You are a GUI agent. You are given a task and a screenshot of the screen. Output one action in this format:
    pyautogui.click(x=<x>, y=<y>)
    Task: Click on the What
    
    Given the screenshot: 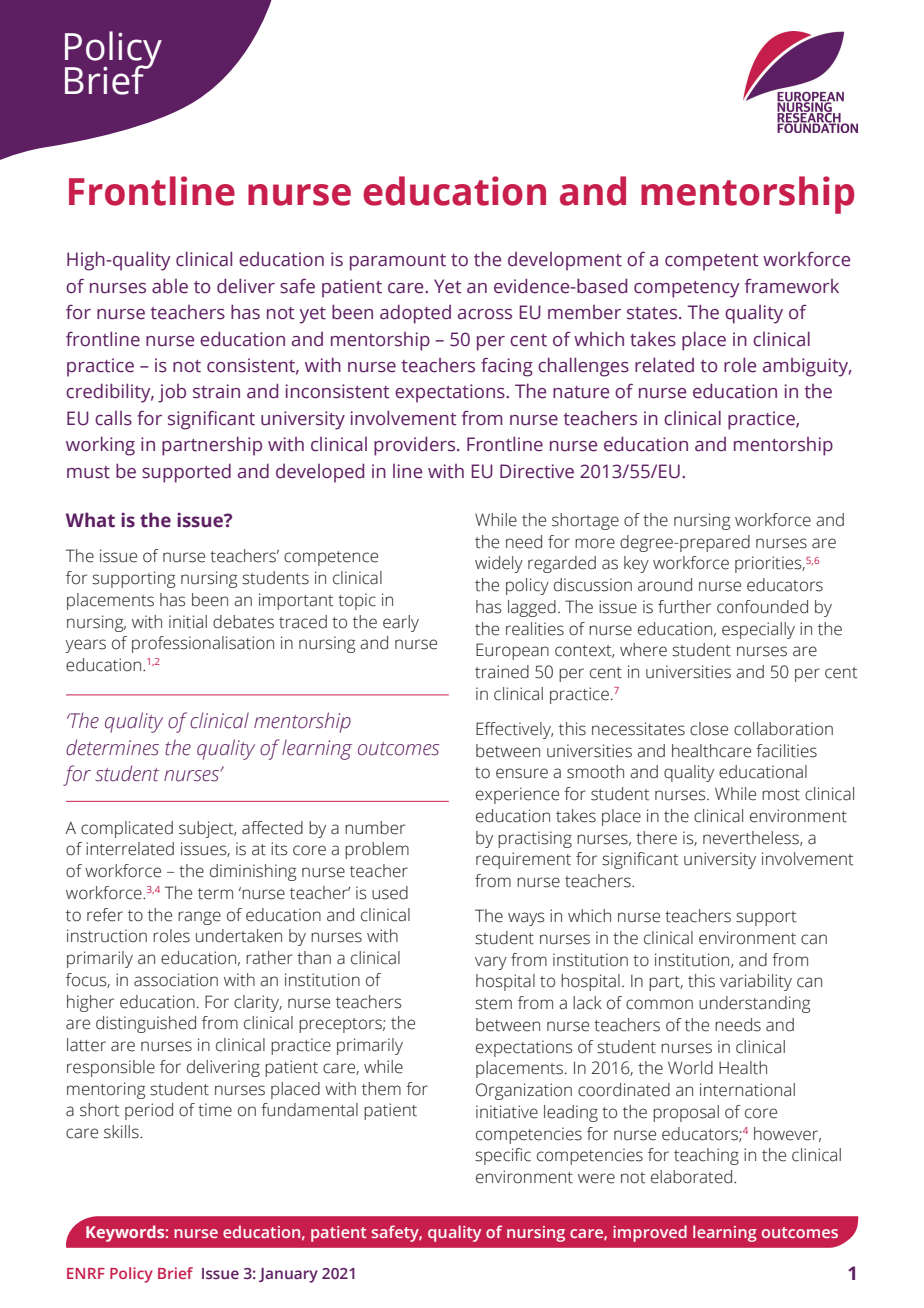 What is the action you would take?
    pyautogui.click(x=90, y=520)
